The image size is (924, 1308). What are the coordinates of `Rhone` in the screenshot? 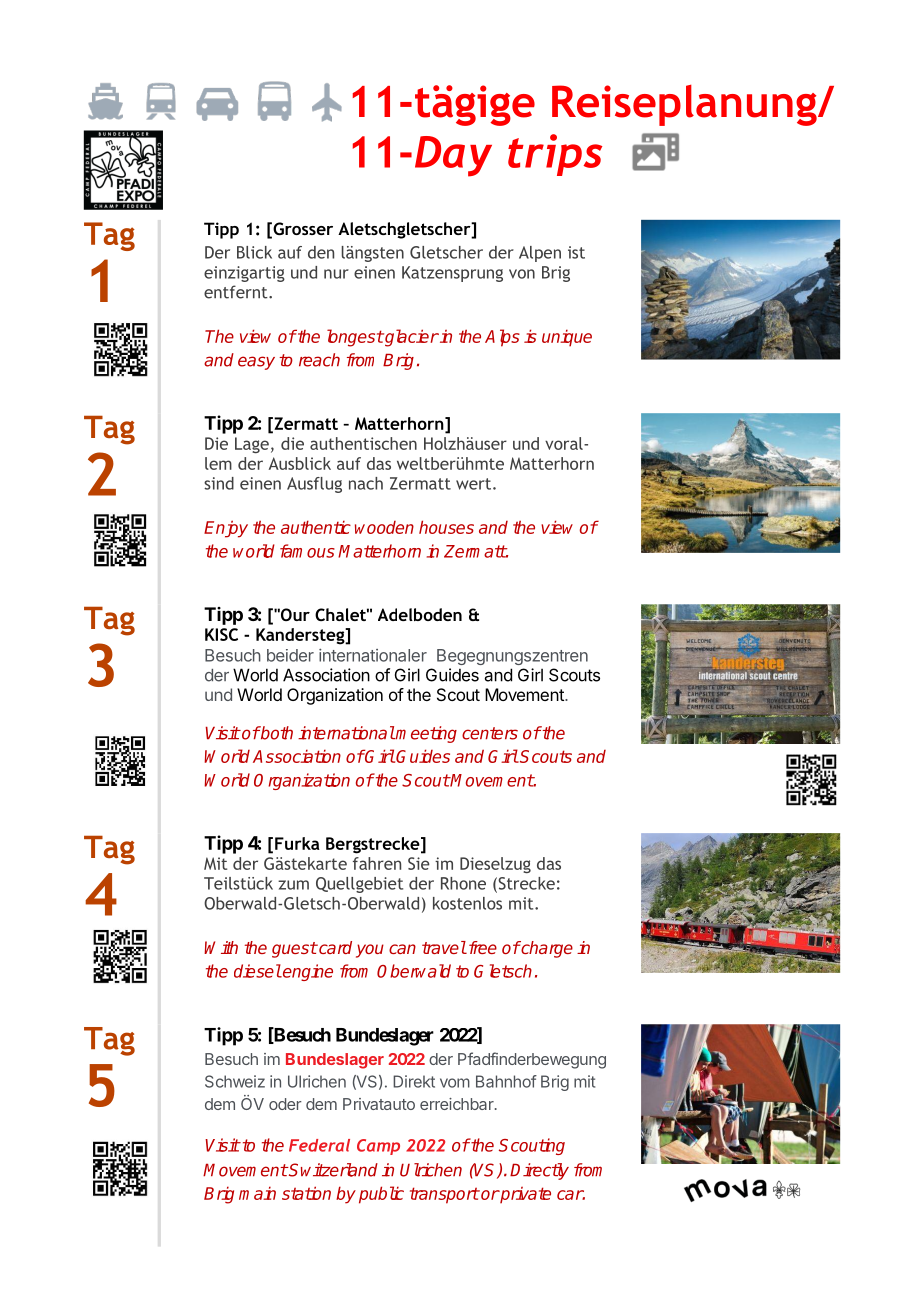 It's located at (463, 883).
